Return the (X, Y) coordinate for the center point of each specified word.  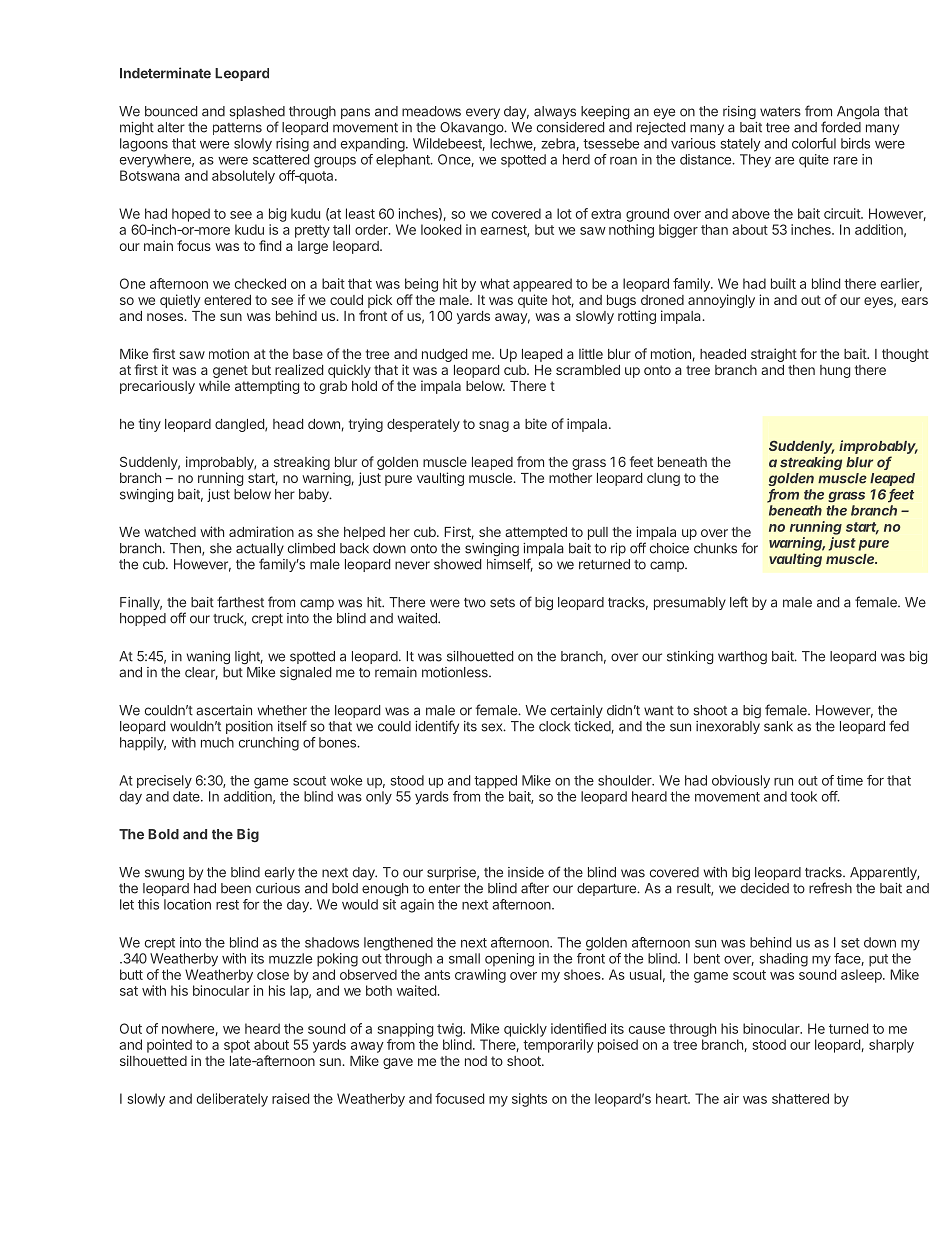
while (214, 385)
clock (554, 726)
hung (835, 371)
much (217, 742)
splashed (257, 114)
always (555, 112)
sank (778, 726)
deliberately (232, 1100)
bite (536, 423)
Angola (858, 112)
